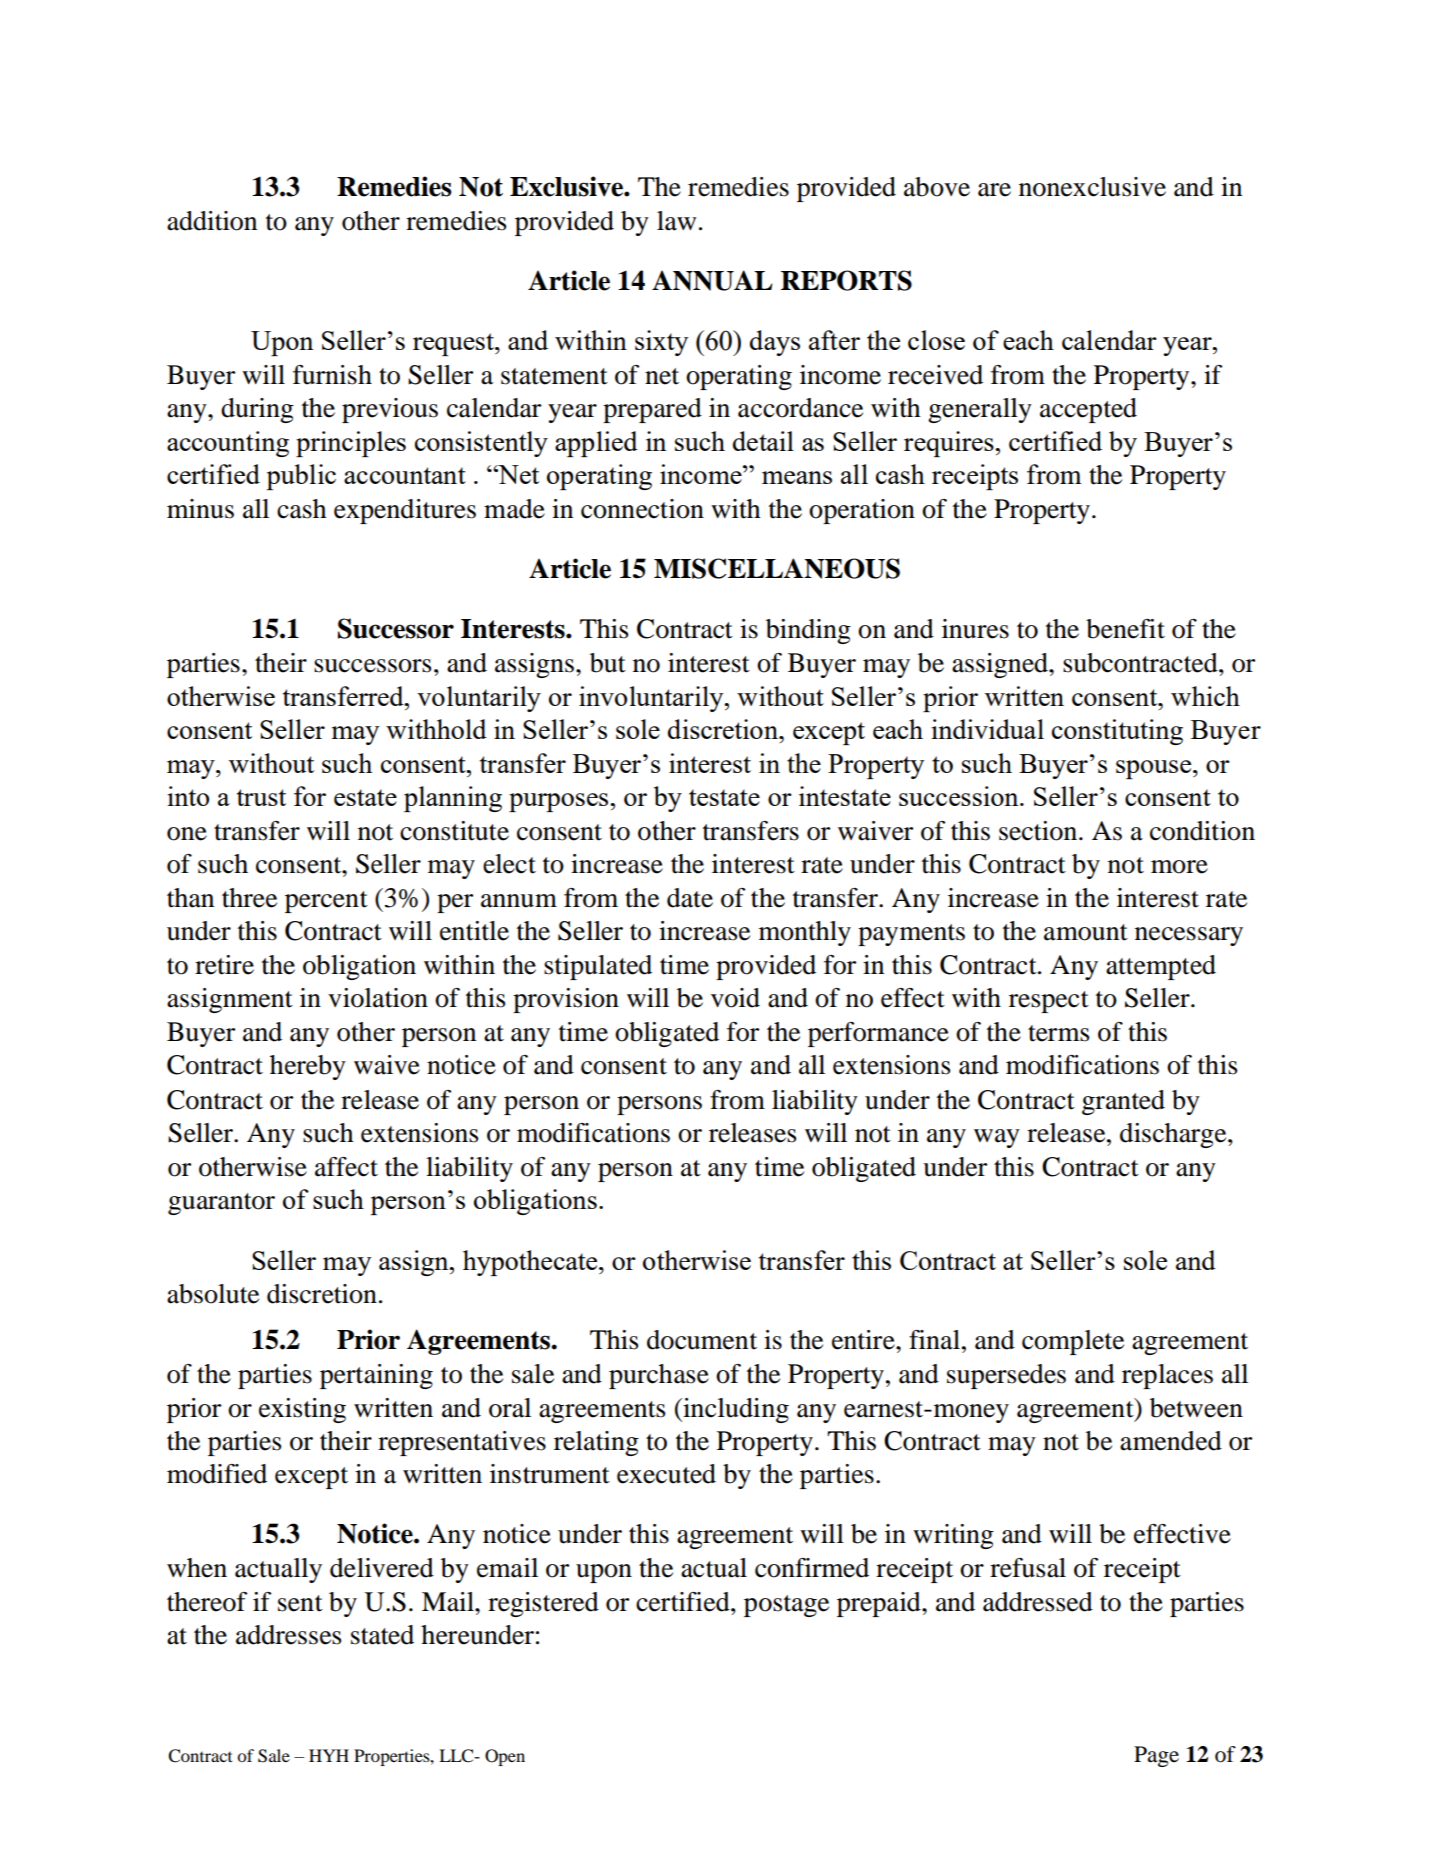 This image has height=1853, width=1432. Describe the element at coordinates (1006, 1376) in the image. I see `supersedes` at that location.
